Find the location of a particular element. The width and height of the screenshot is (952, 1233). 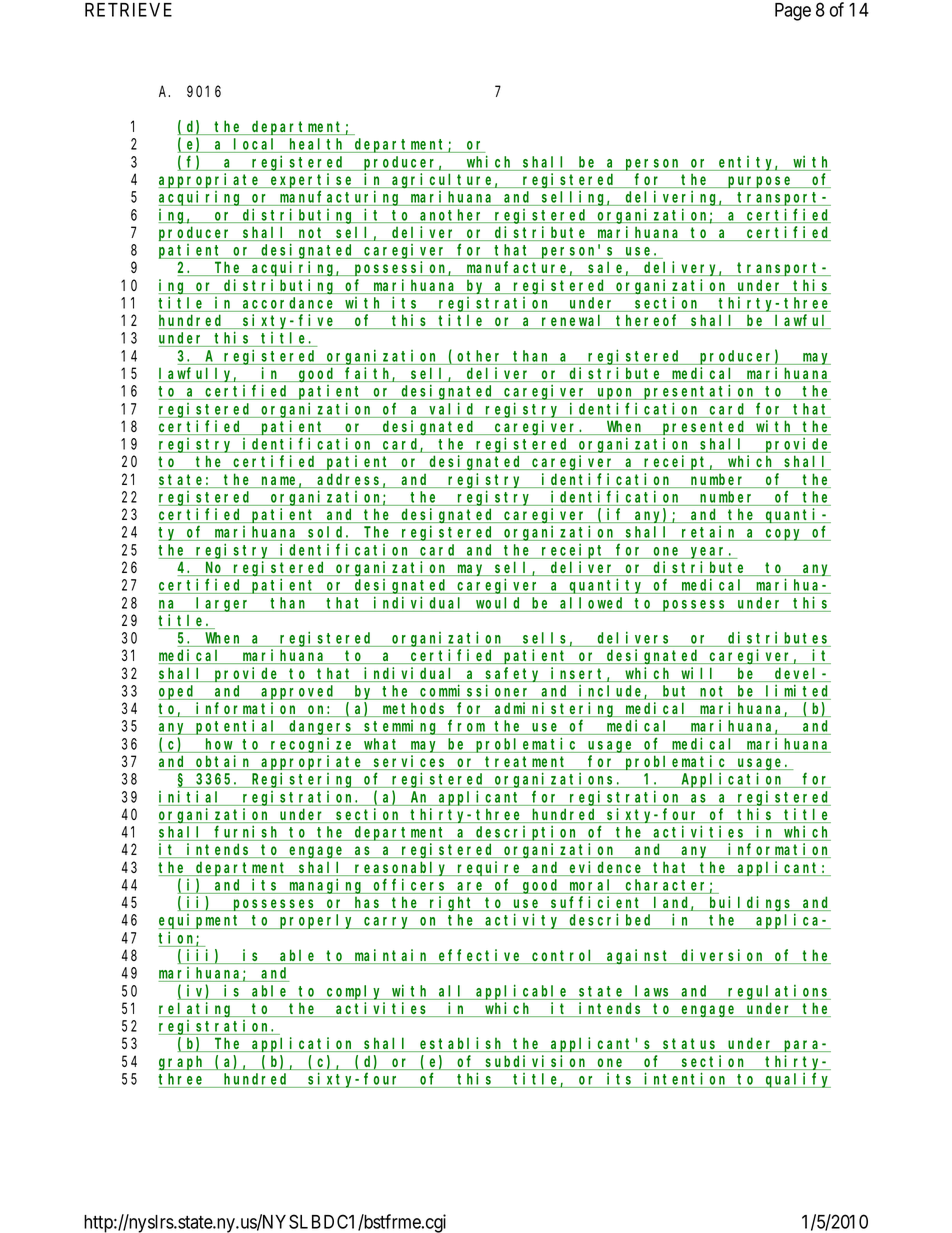

health is located at coordinates (317, 145).
